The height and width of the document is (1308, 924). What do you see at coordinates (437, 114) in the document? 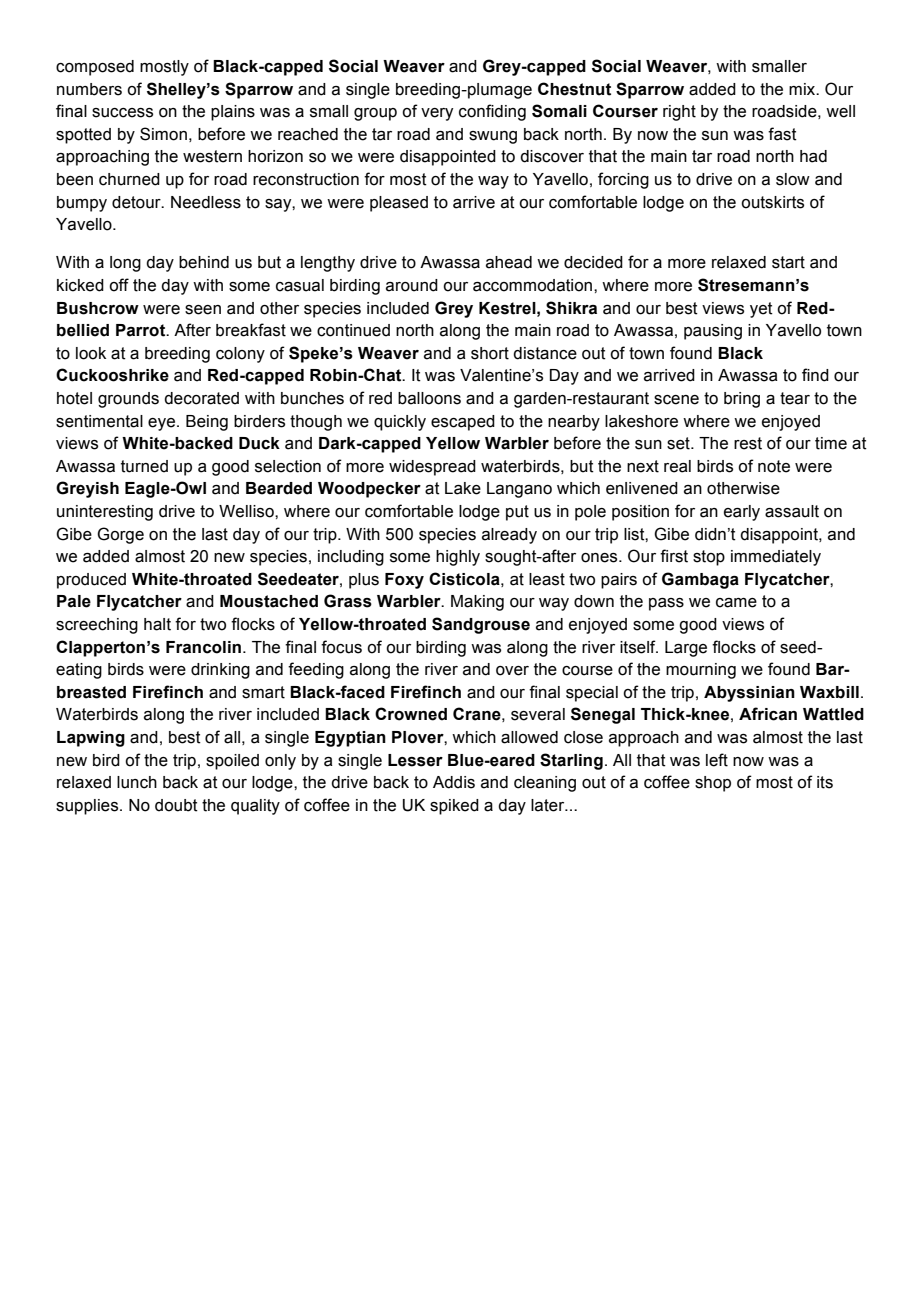
I see `very` at bounding box center [437, 114].
